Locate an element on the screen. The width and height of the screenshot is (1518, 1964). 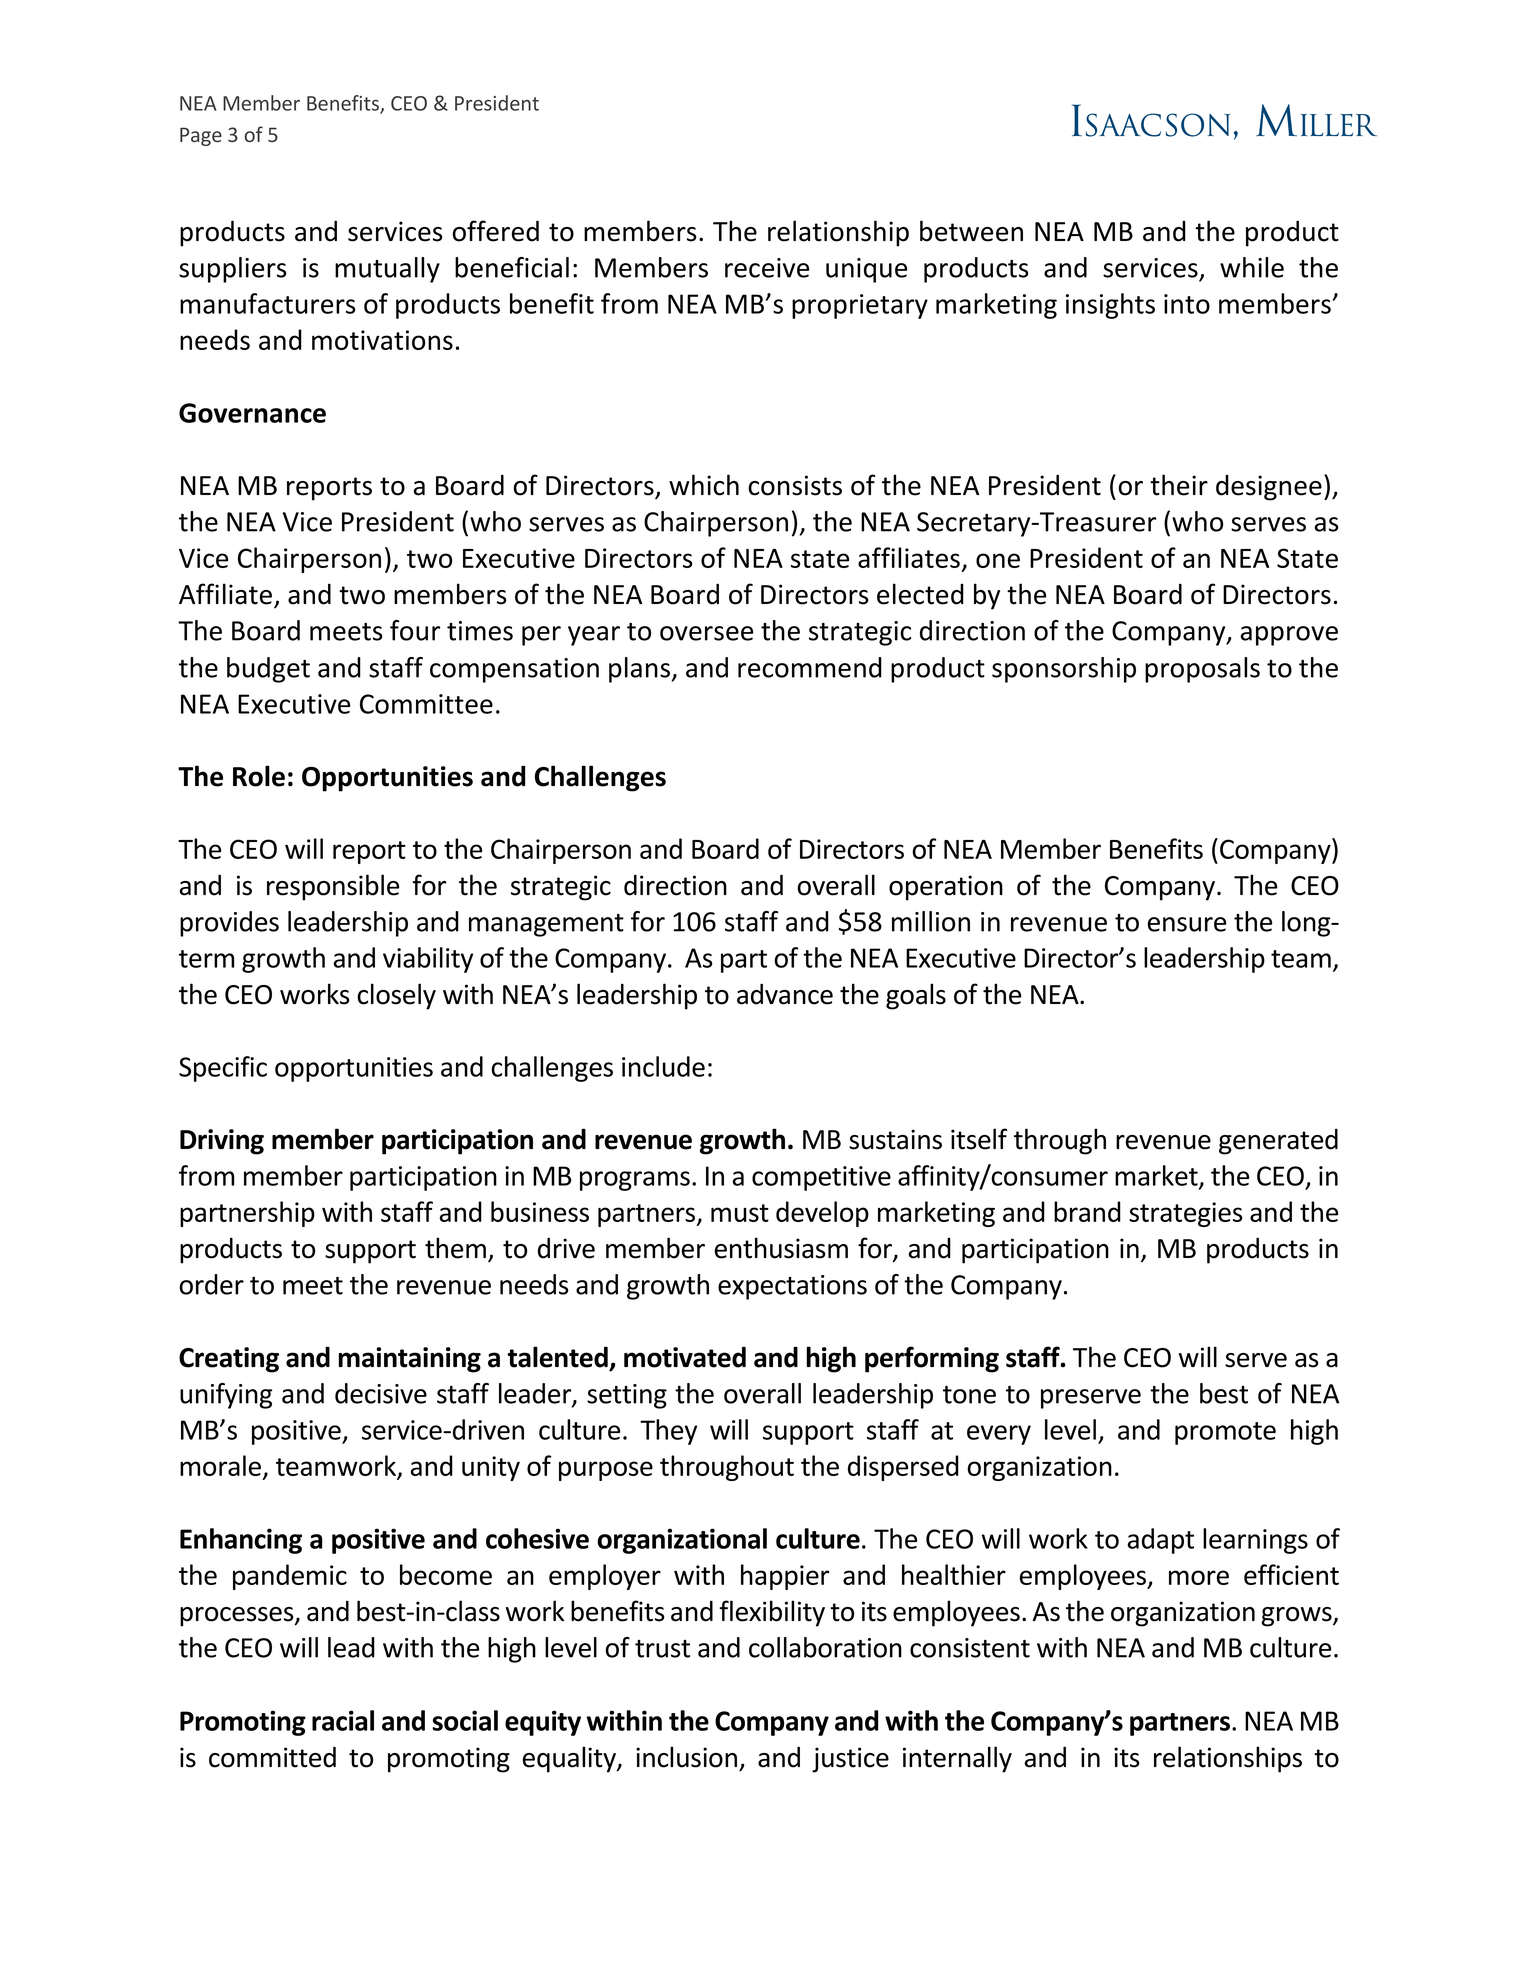
inclusion is located at coordinates (686, 1757).
